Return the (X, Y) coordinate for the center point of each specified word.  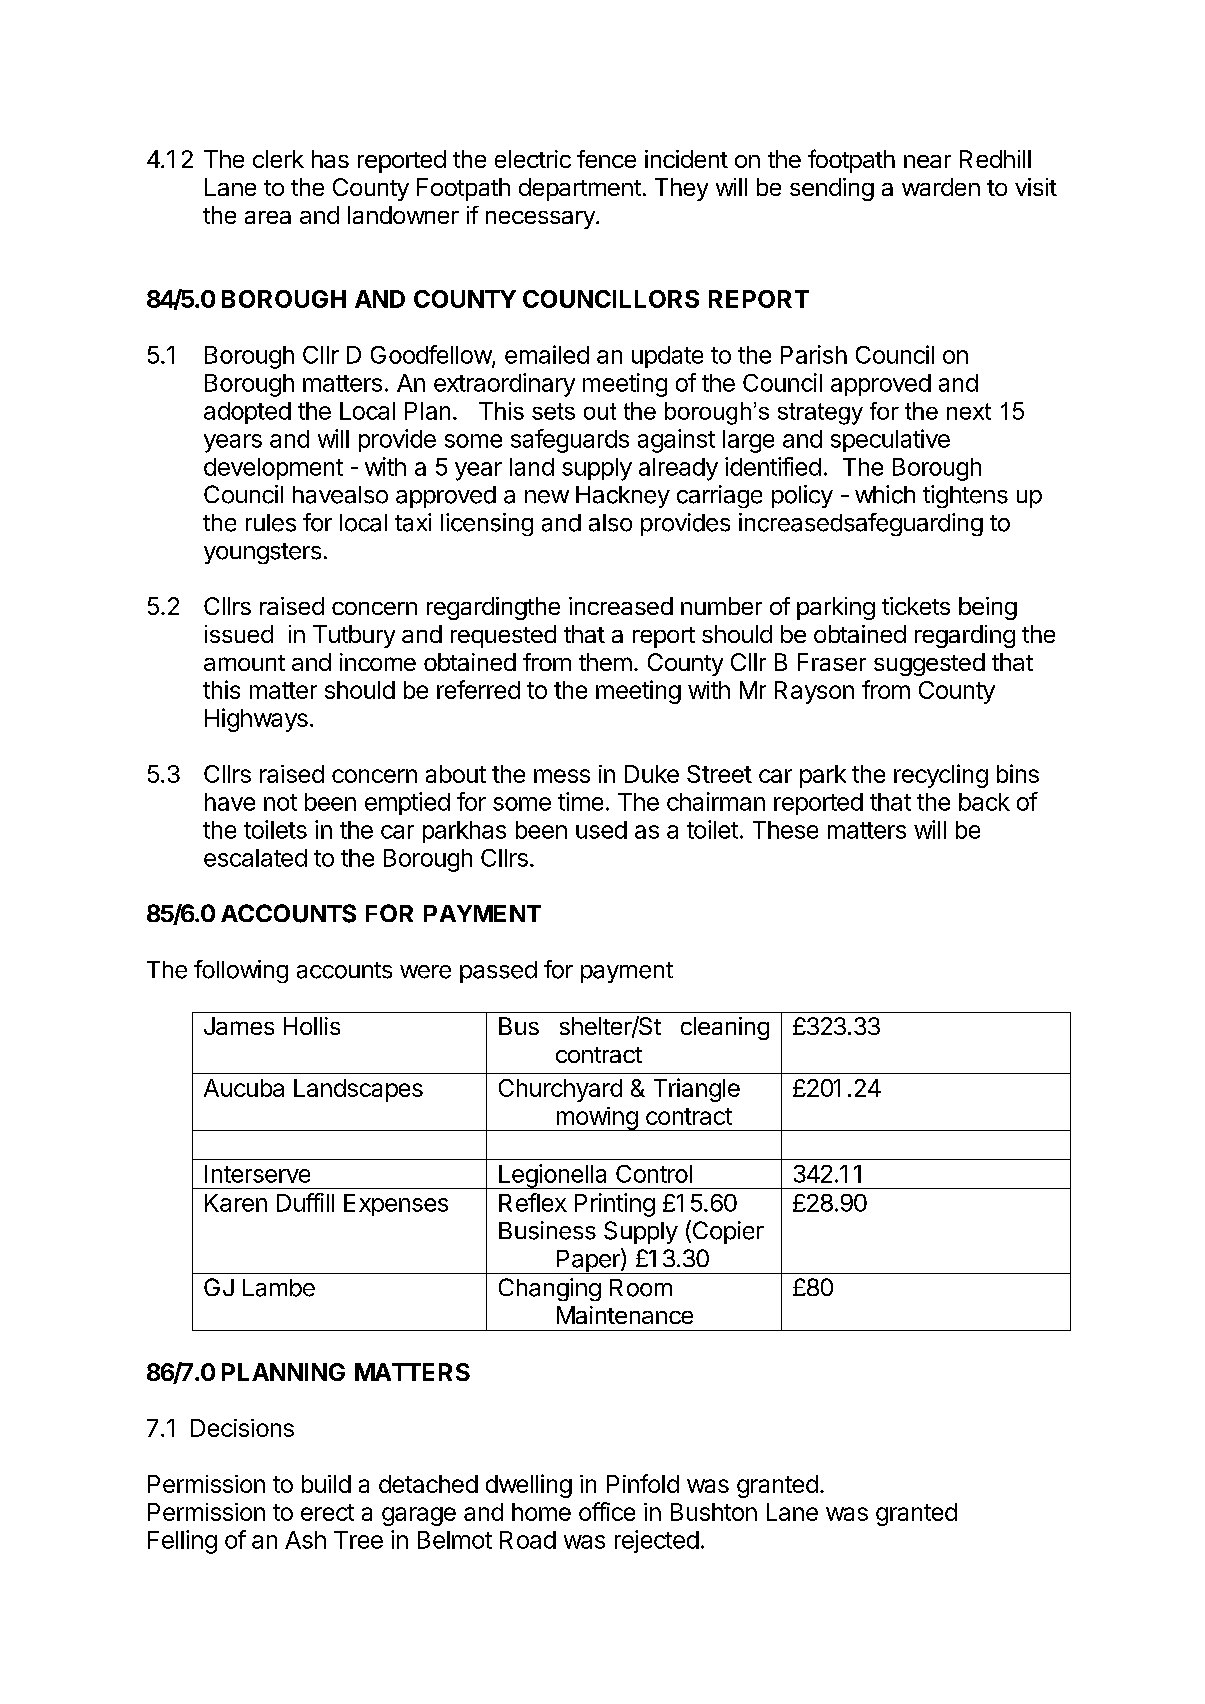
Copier (727, 1232)
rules (271, 523)
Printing (615, 1205)
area (268, 217)
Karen (236, 1203)
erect (327, 1512)
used (601, 830)
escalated (255, 858)
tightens (965, 496)
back (984, 802)
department (580, 189)
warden (941, 187)
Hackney (623, 497)
